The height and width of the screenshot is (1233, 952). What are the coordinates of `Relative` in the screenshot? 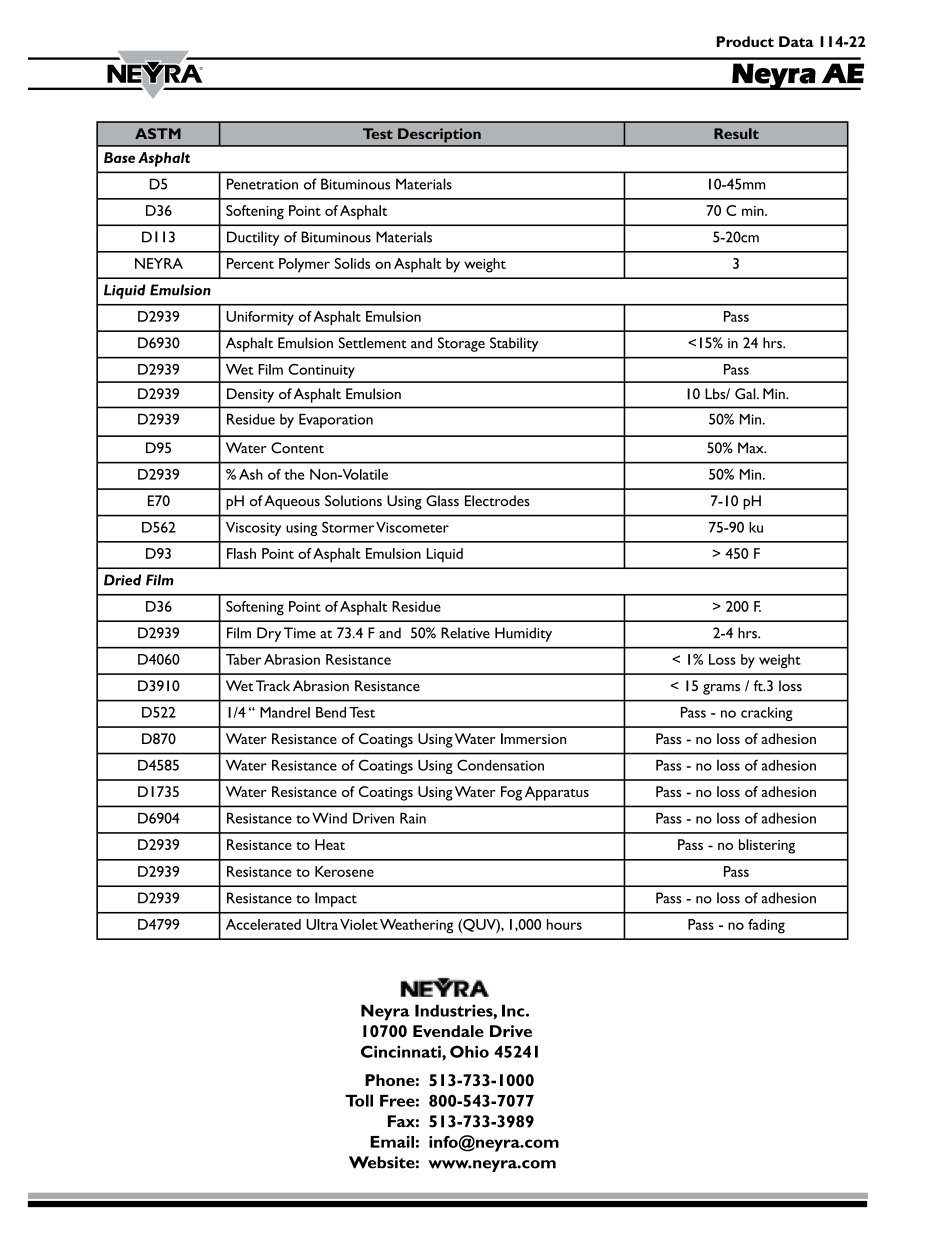 It's located at (465, 633).
